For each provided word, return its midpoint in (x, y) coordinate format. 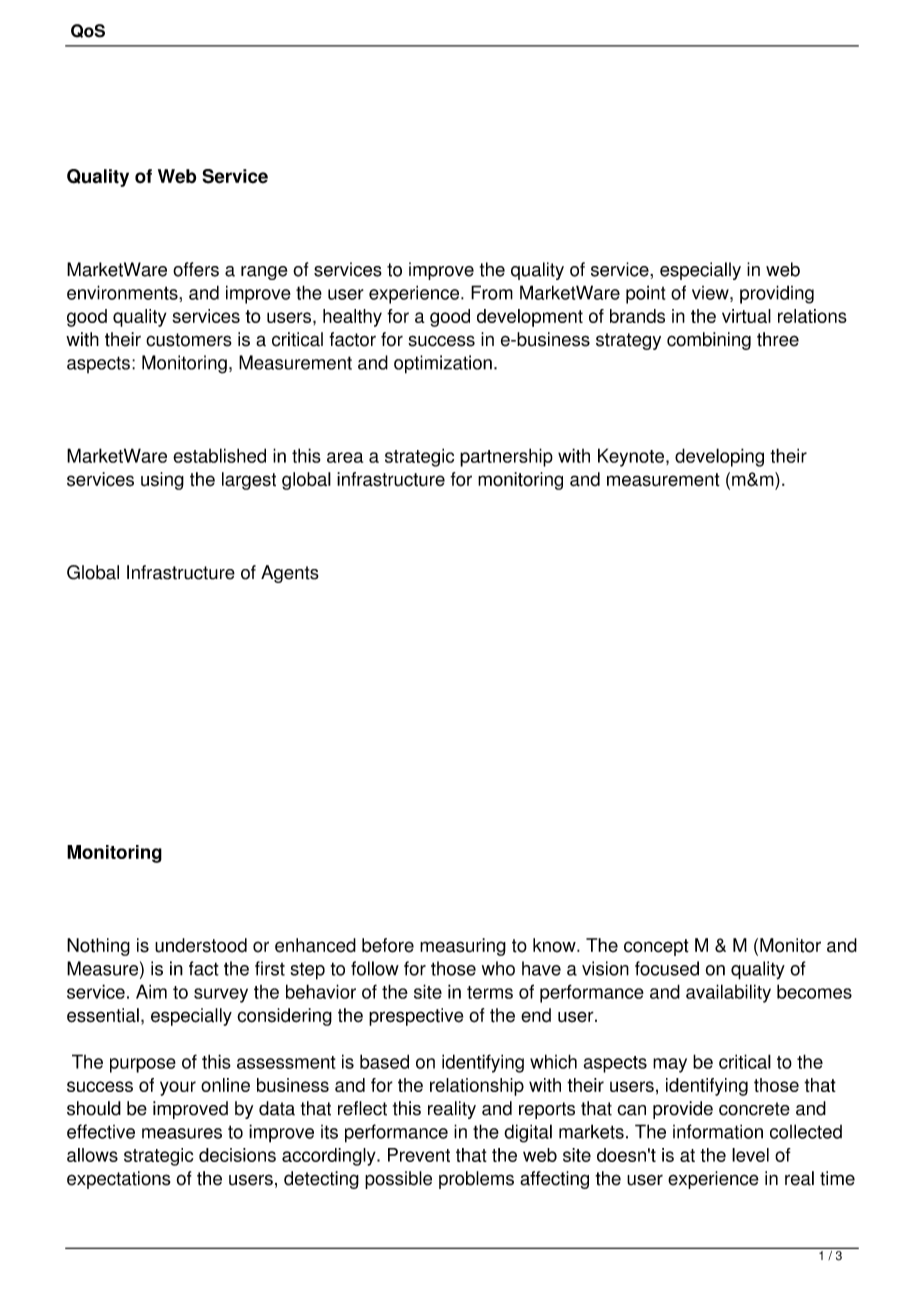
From (492, 292)
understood (201, 945)
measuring (463, 947)
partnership (506, 457)
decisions (237, 1155)
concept (656, 947)
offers (196, 269)
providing (777, 294)
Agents (290, 574)
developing (719, 457)
